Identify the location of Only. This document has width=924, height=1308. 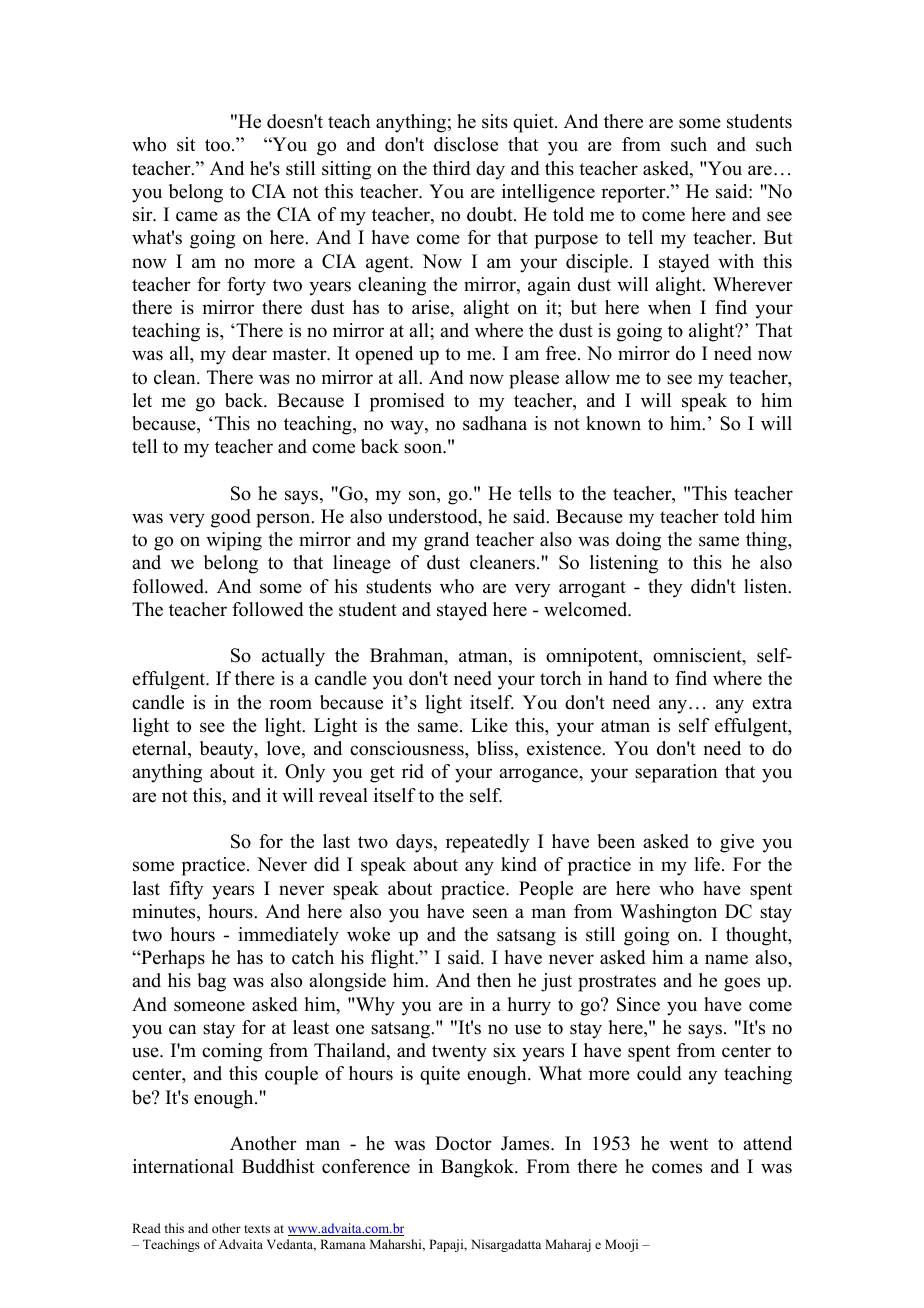
(305, 773).
